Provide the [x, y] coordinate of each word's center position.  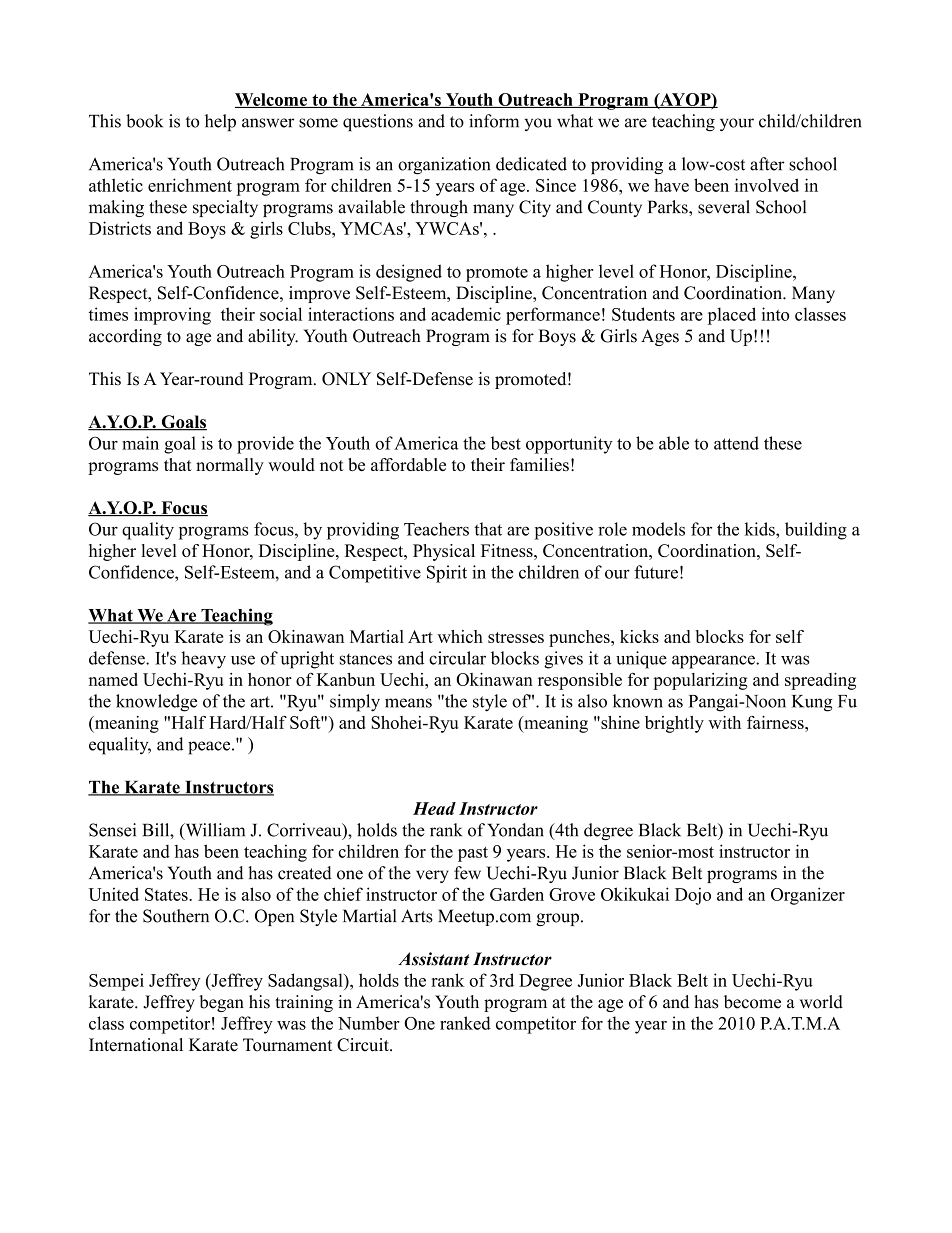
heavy [203, 660]
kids [761, 529]
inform [494, 121]
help [220, 122]
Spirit [447, 574]
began [221, 1003]
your [737, 124]
